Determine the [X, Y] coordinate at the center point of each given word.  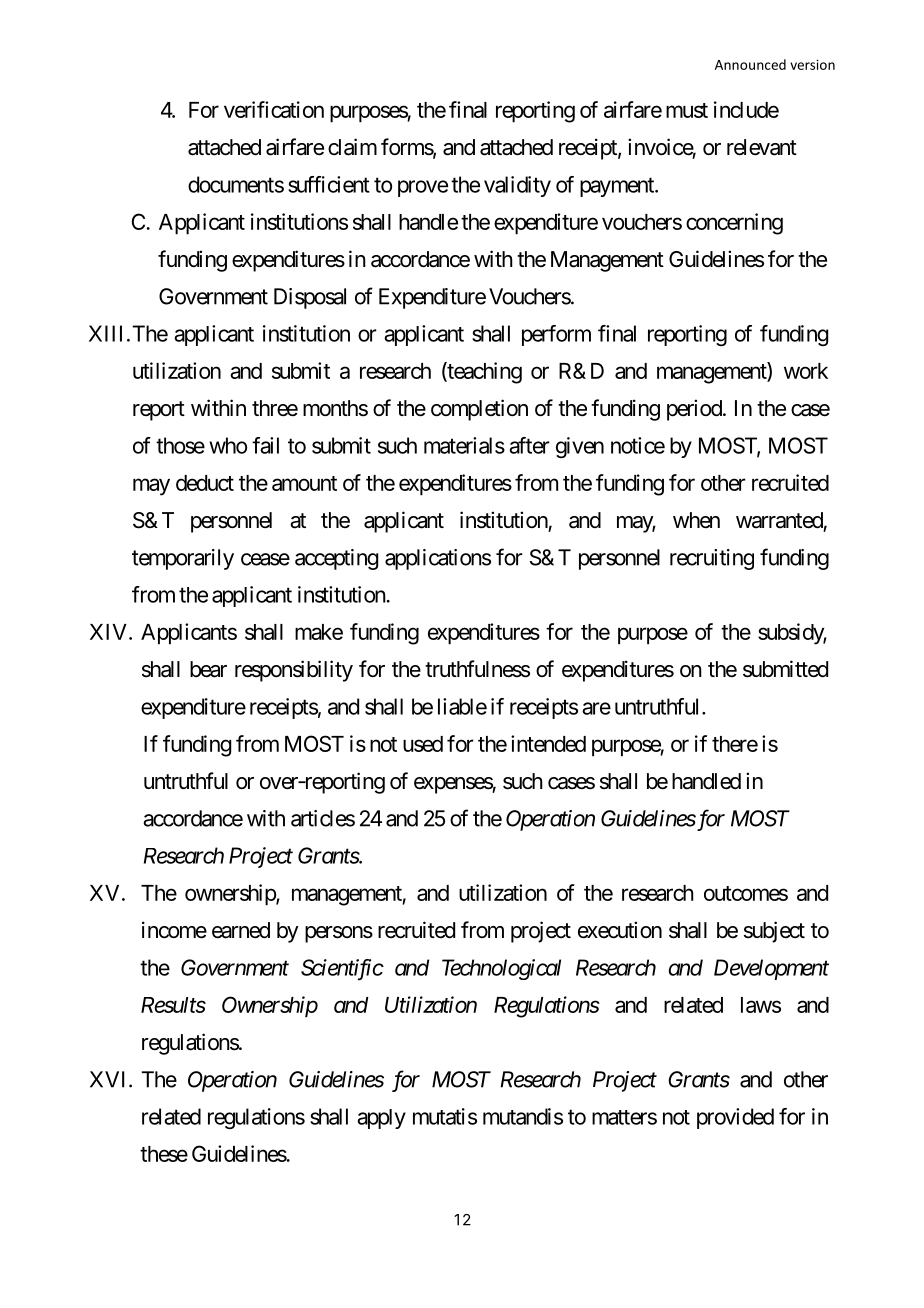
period [694, 410]
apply [381, 1119]
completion [479, 410]
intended [548, 743]
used [423, 744]
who [228, 445]
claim [352, 147]
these [164, 1154]
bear [208, 669]
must [687, 110]
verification [274, 109]
